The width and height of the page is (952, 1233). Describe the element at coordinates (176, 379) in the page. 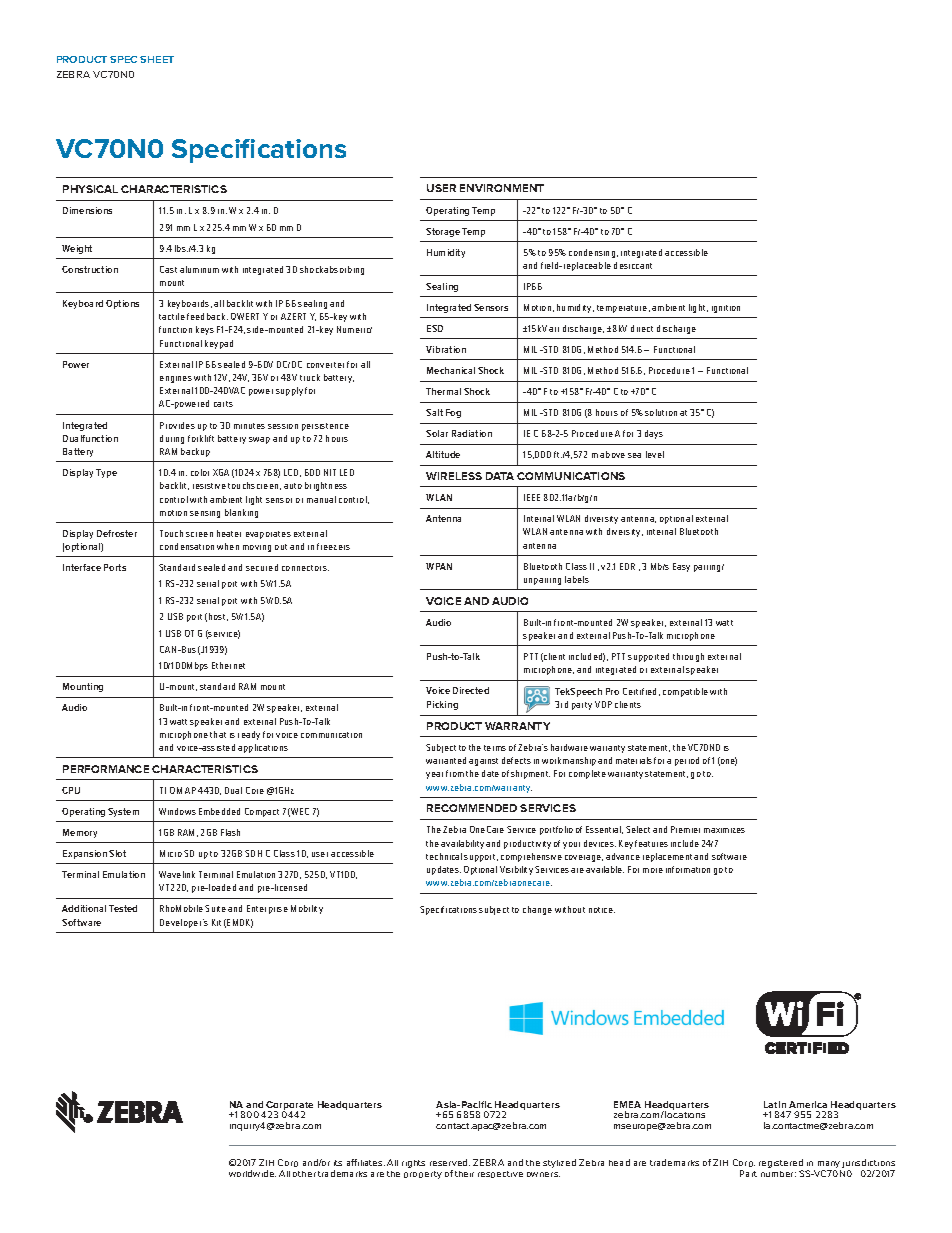

I see `engines` at that location.
